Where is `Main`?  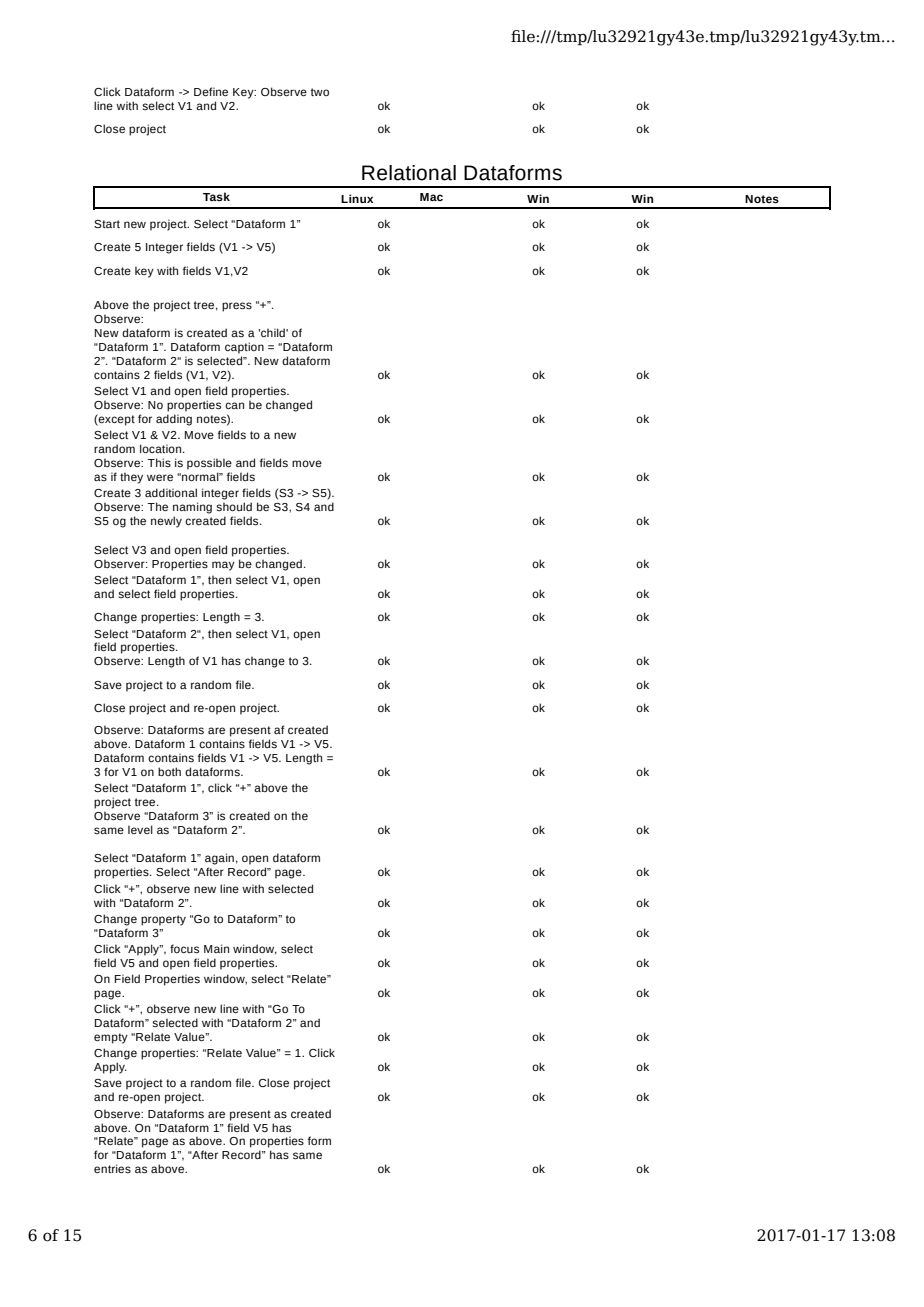
Main is located at coordinates (216, 948).
